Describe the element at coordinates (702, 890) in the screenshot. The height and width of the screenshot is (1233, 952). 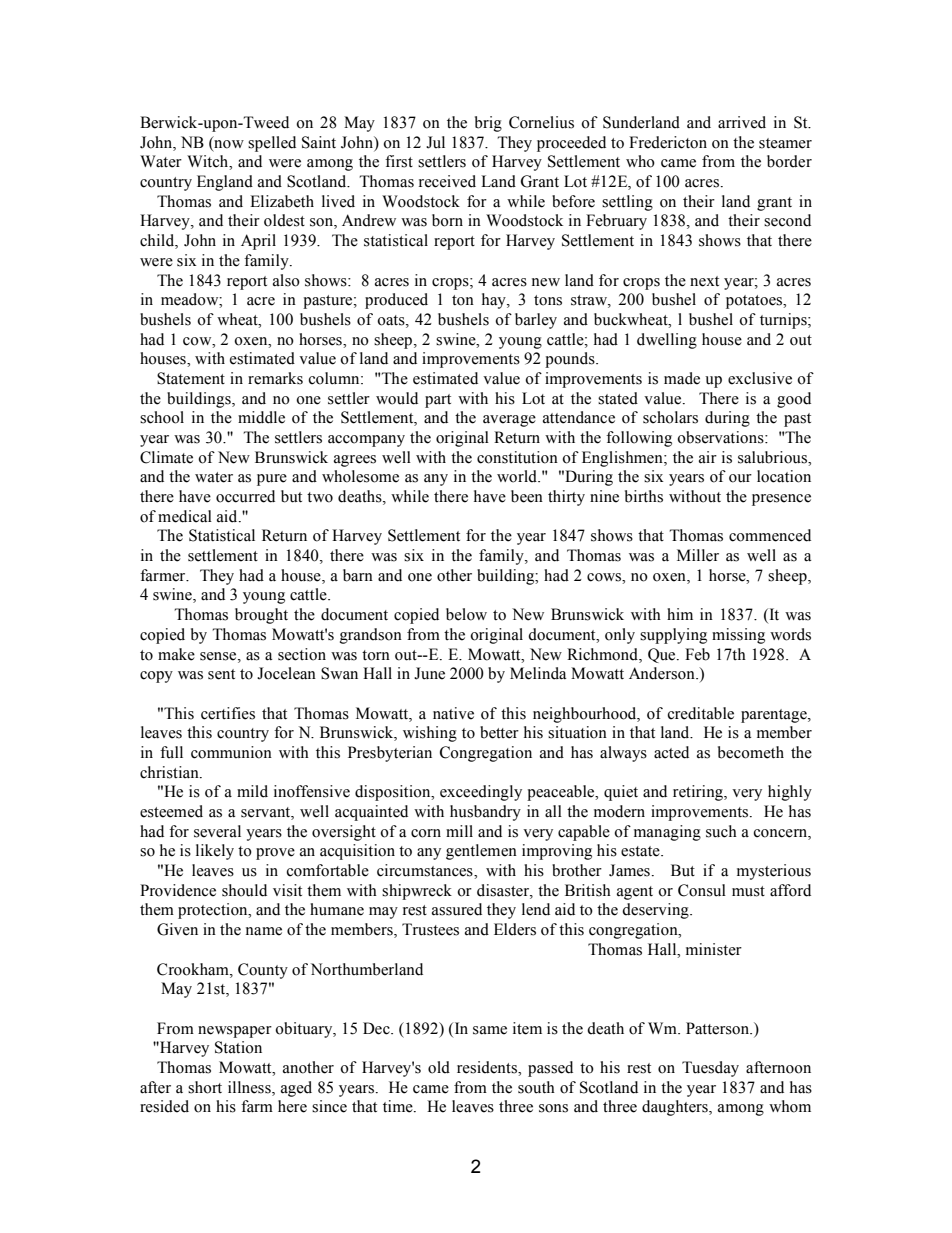
I see `Consul` at that location.
